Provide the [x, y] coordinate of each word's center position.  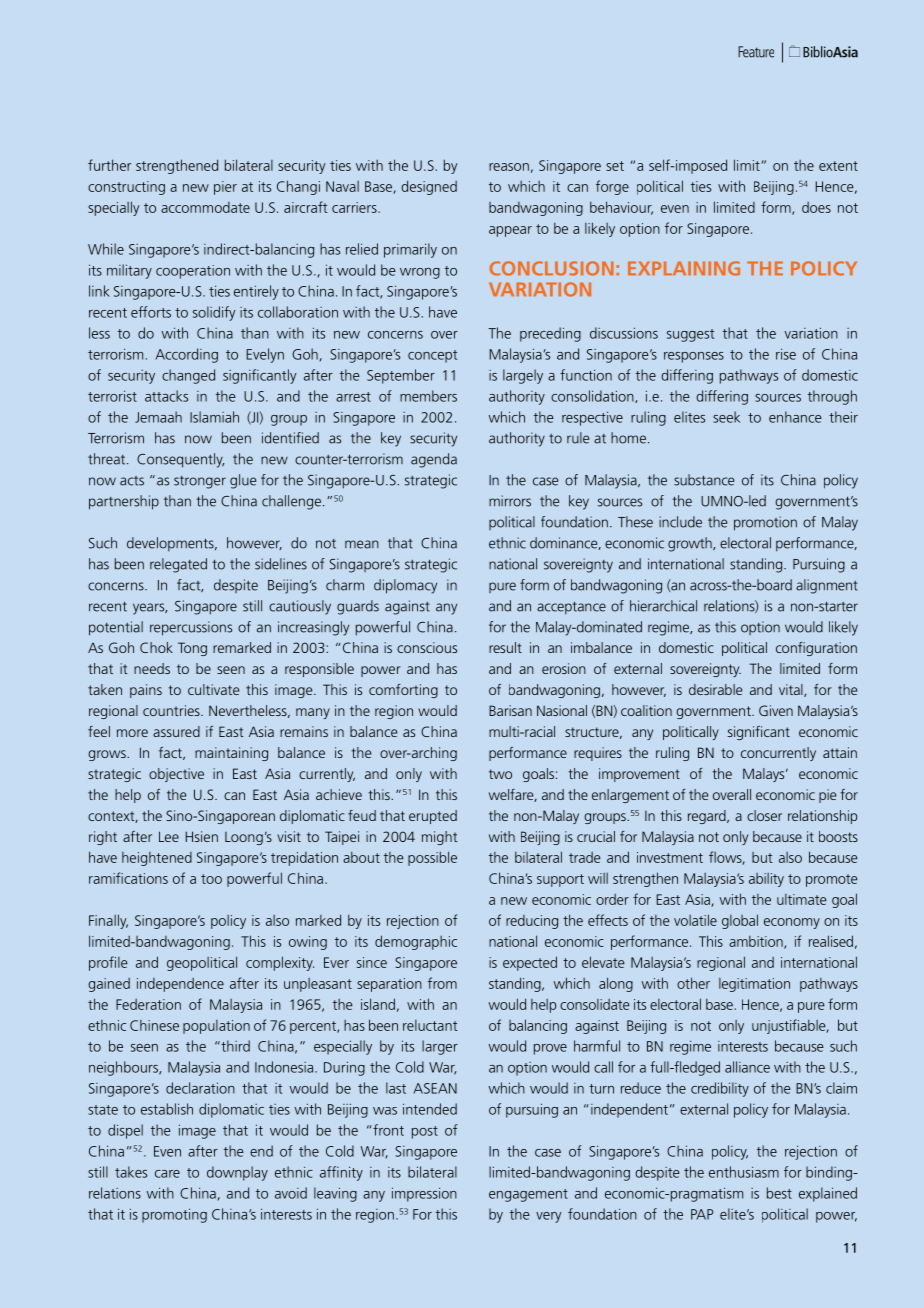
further [109, 165]
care [167, 1174]
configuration [816, 649]
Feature [756, 52]
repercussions [191, 628]
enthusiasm [744, 1172]
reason [509, 167]
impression [424, 1194]
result [505, 647]
